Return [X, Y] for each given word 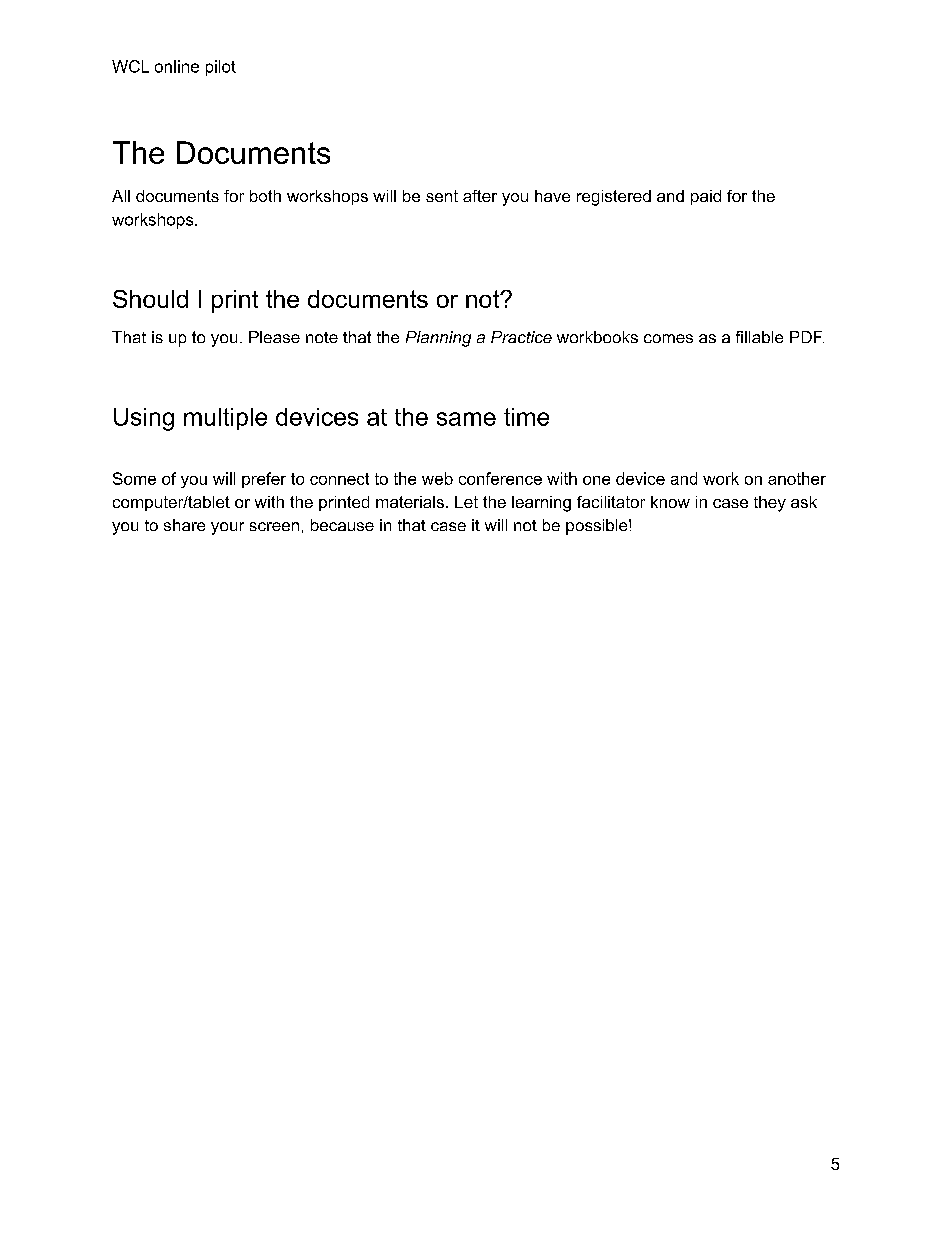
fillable [759, 337]
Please [274, 337]
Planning [438, 339]
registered [614, 198]
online [177, 66]
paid [706, 197]
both [265, 196]
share [184, 525]
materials [410, 502]
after [480, 196]
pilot [221, 68]
